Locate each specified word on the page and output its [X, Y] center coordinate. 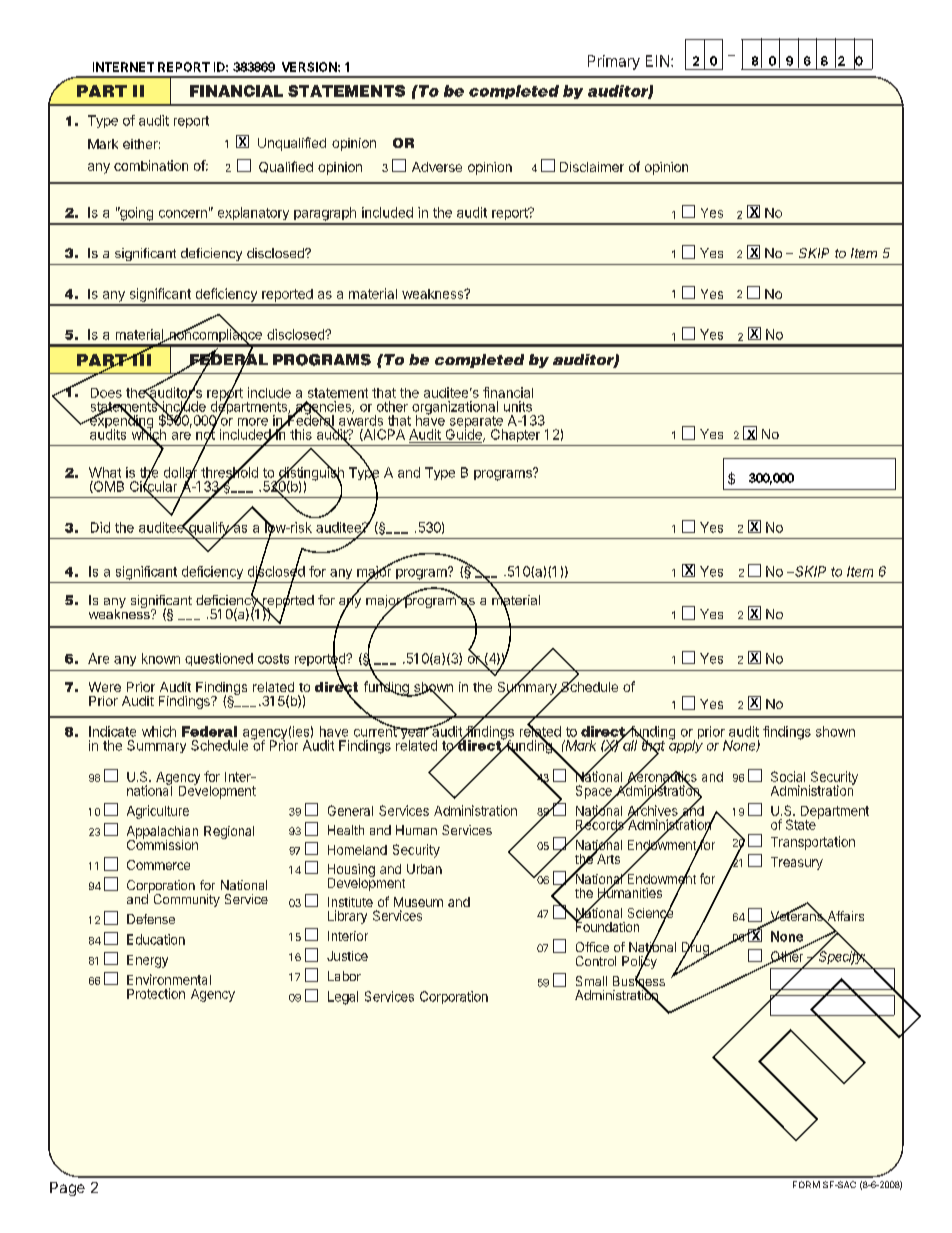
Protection [156, 993]
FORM [806, 1184]
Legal [343, 998]
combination [151, 165]
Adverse [437, 167]
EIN [657, 61]
